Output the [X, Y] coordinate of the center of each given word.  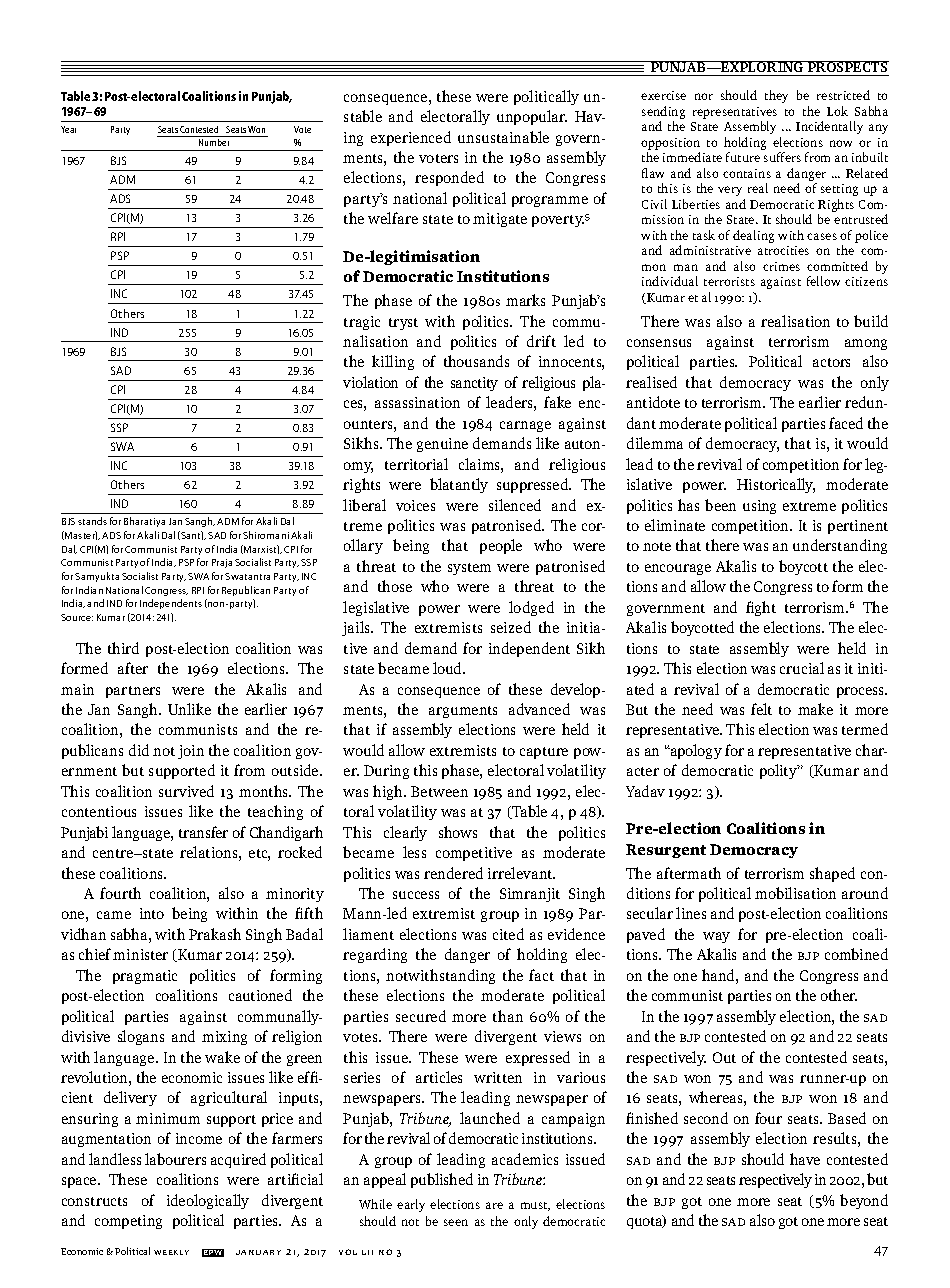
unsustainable [503, 137]
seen [456, 1222]
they [776, 96]
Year [68, 129]
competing [128, 1222]
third [123, 648]
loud [448, 668]
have [805, 1159]
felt [761, 709]
